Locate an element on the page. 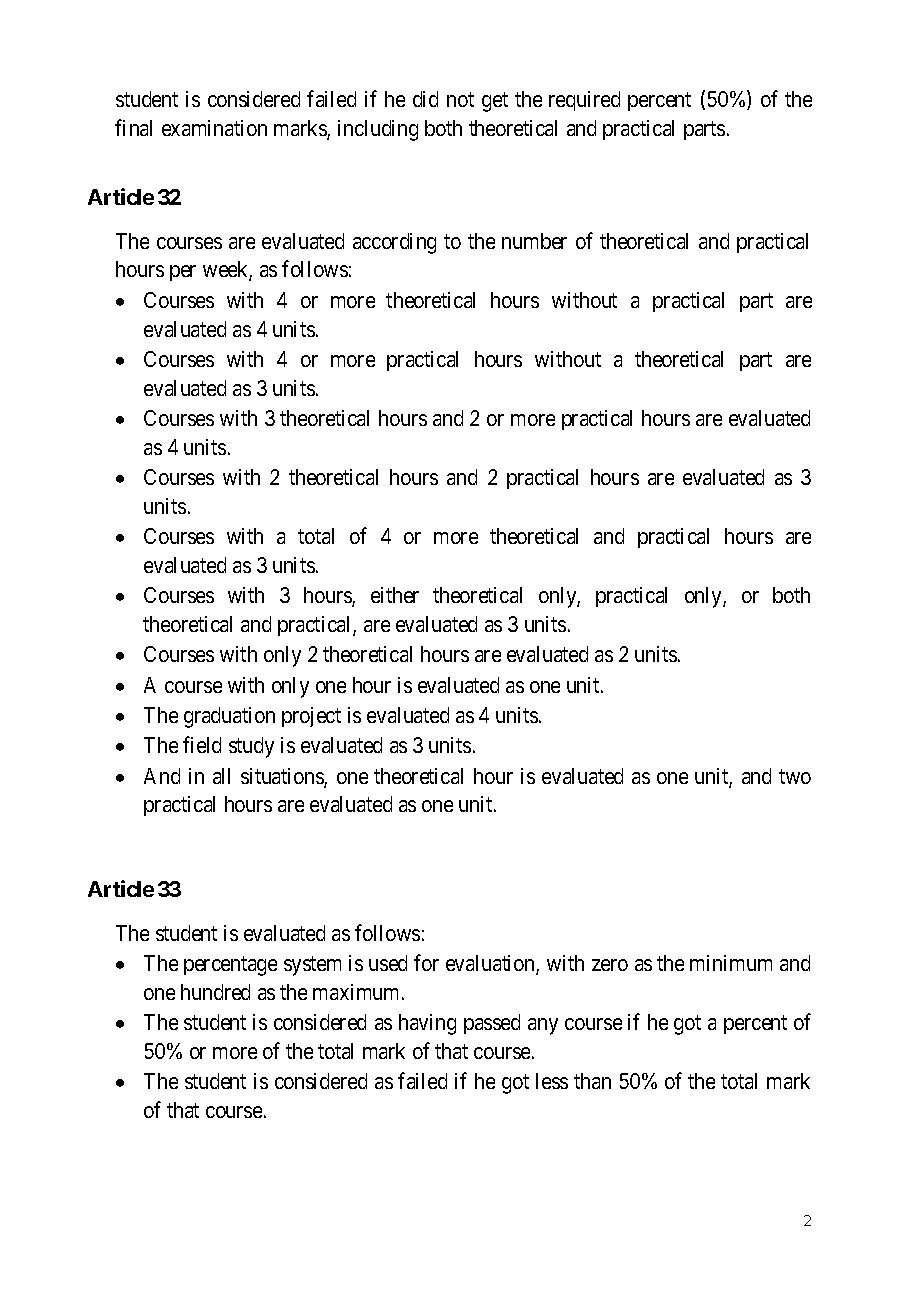 The height and width of the image is (1308, 924). hundred is located at coordinates (215, 992).
